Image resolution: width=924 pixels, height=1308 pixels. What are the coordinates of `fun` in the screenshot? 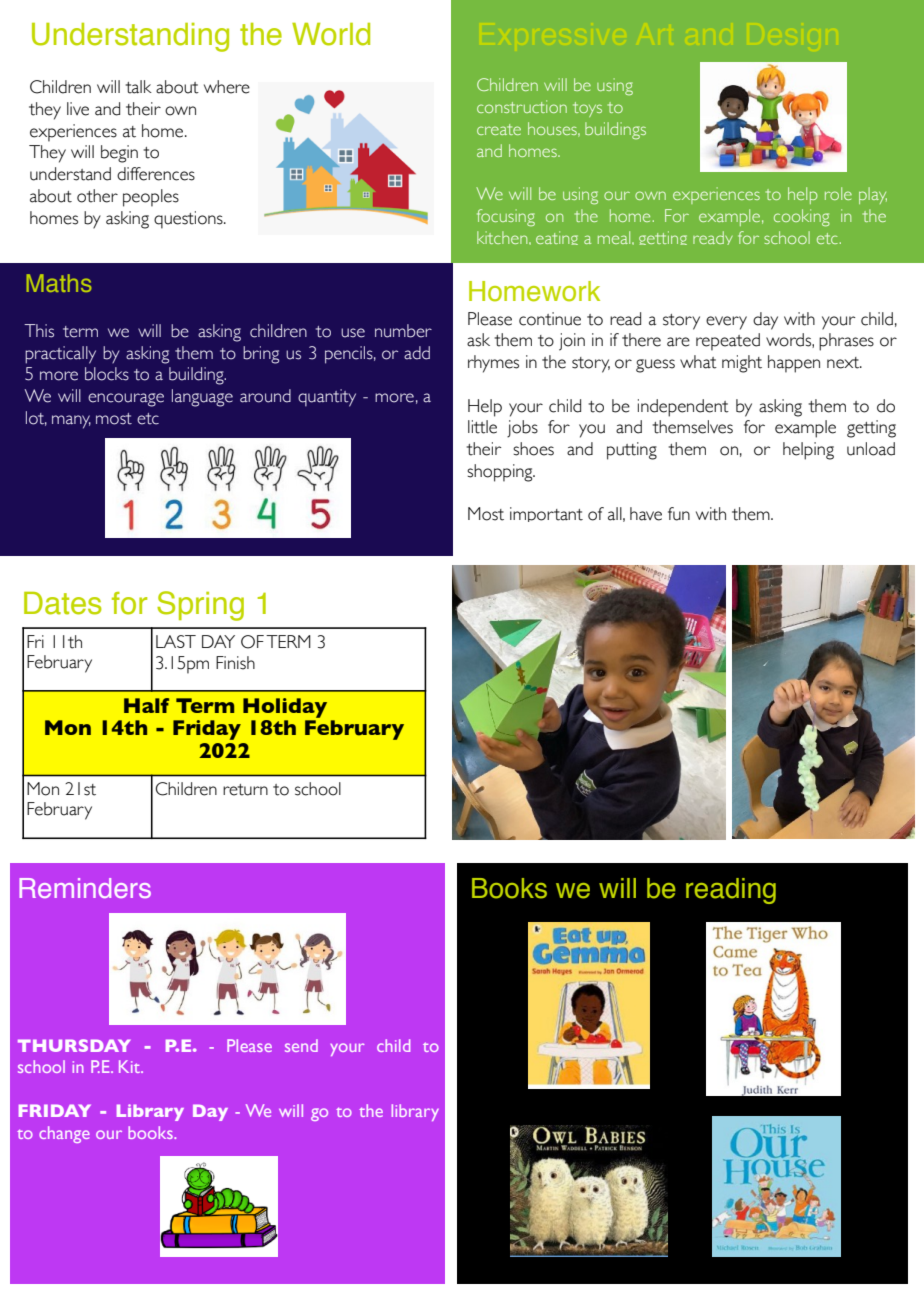 It's located at (679, 514).
